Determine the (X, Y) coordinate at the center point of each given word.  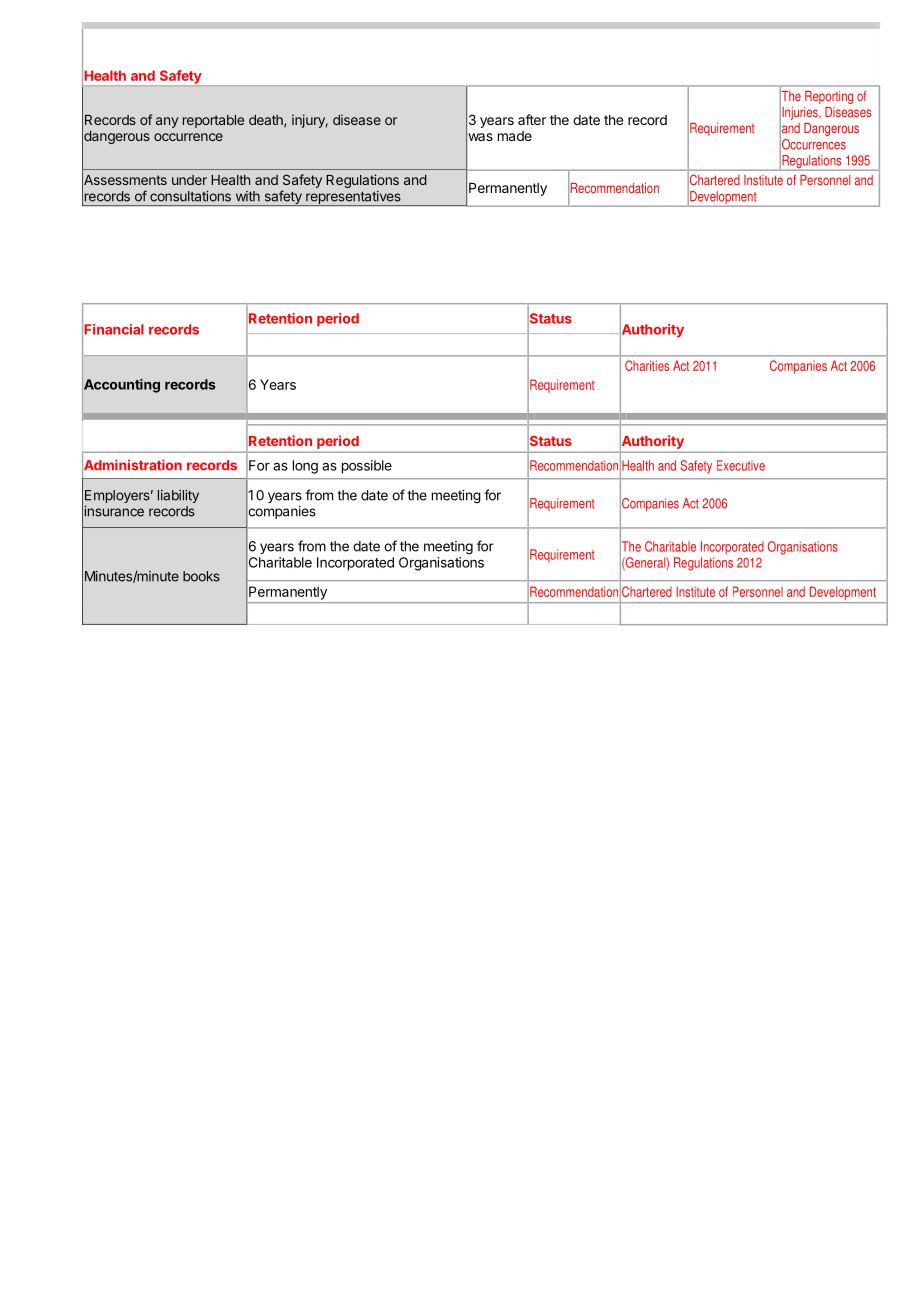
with (248, 196)
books (201, 576)
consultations (190, 196)
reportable (213, 121)
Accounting (121, 386)
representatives (353, 198)
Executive (741, 465)
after (532, 119)
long (305, 467)
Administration (132, 465)
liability (178, 496)
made (515, 136)
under (189, 180)
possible (367, 467)
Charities (647, 365)
